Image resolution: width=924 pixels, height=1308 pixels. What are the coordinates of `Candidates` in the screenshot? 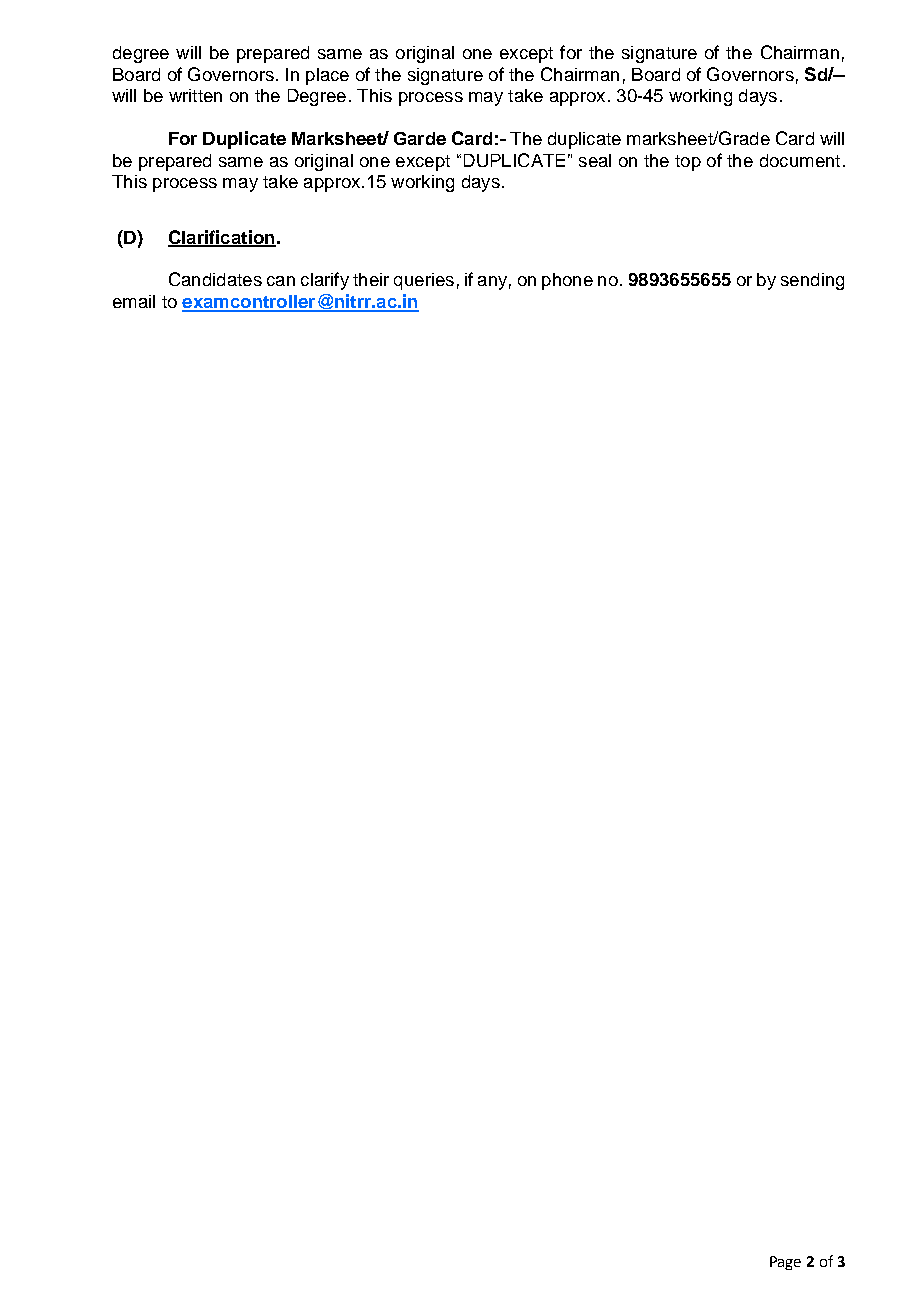 It's located at (215, 279).
